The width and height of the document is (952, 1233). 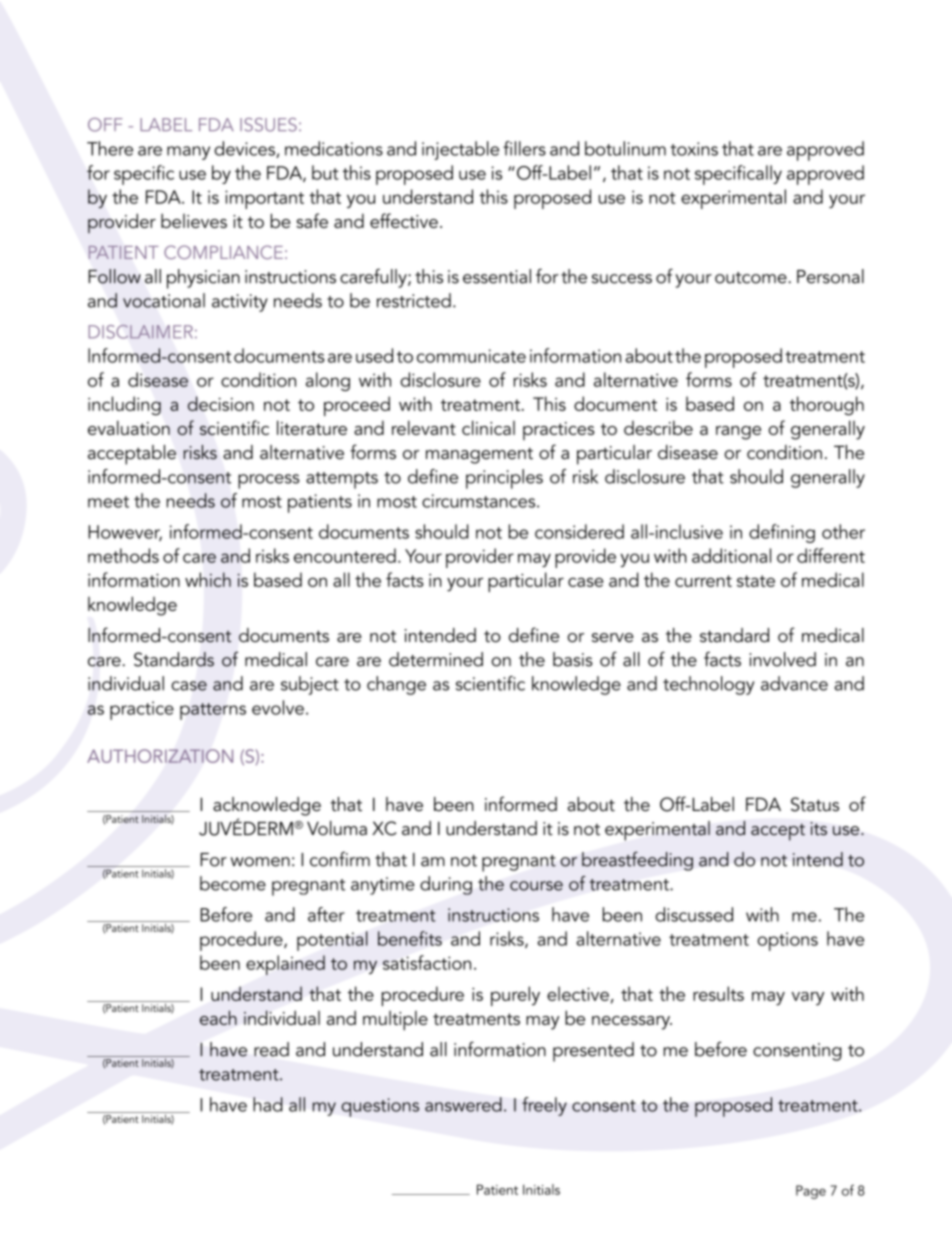 I want to click on Page, so click(x=811, y=1192).
